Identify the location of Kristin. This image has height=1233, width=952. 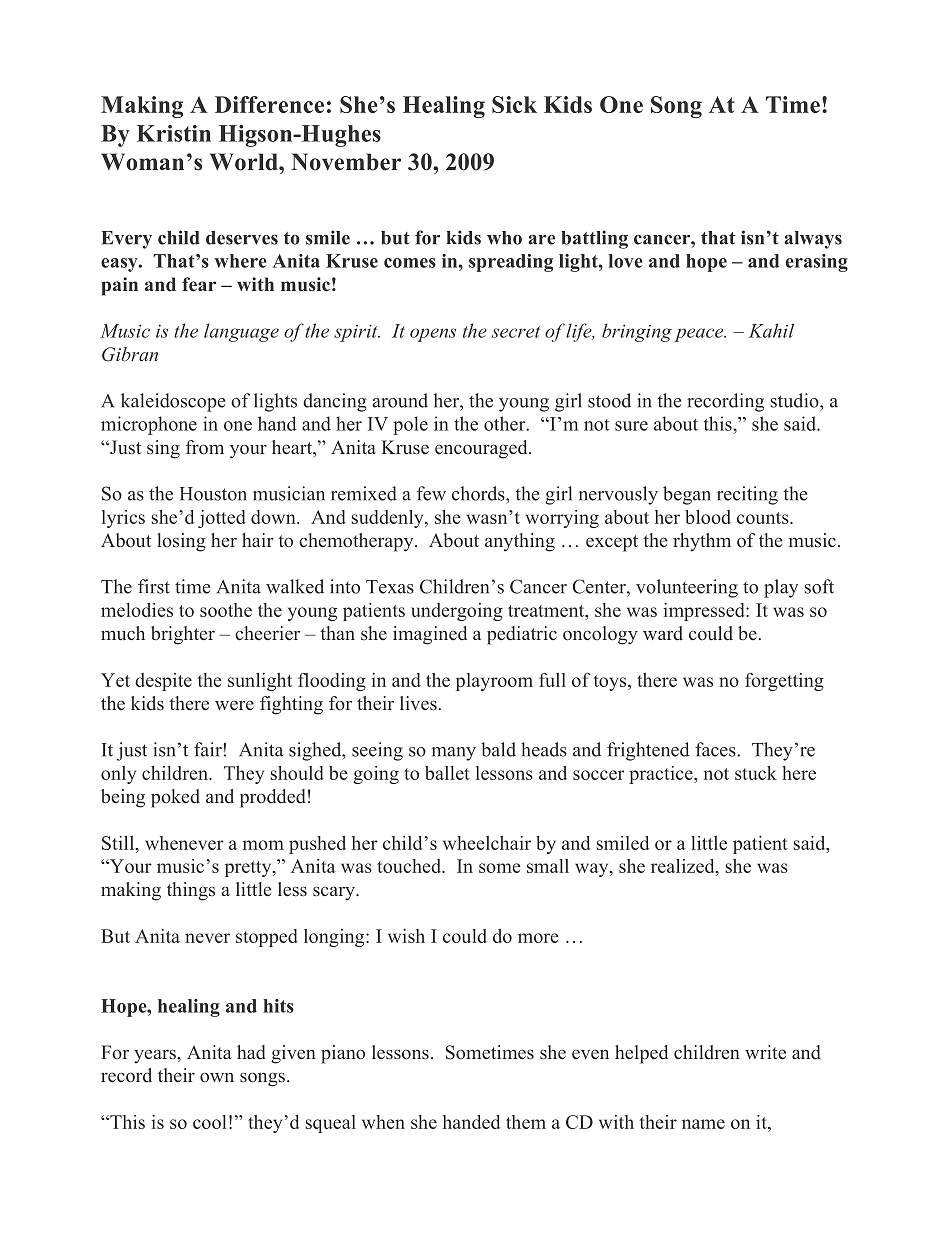
(174, 133).
